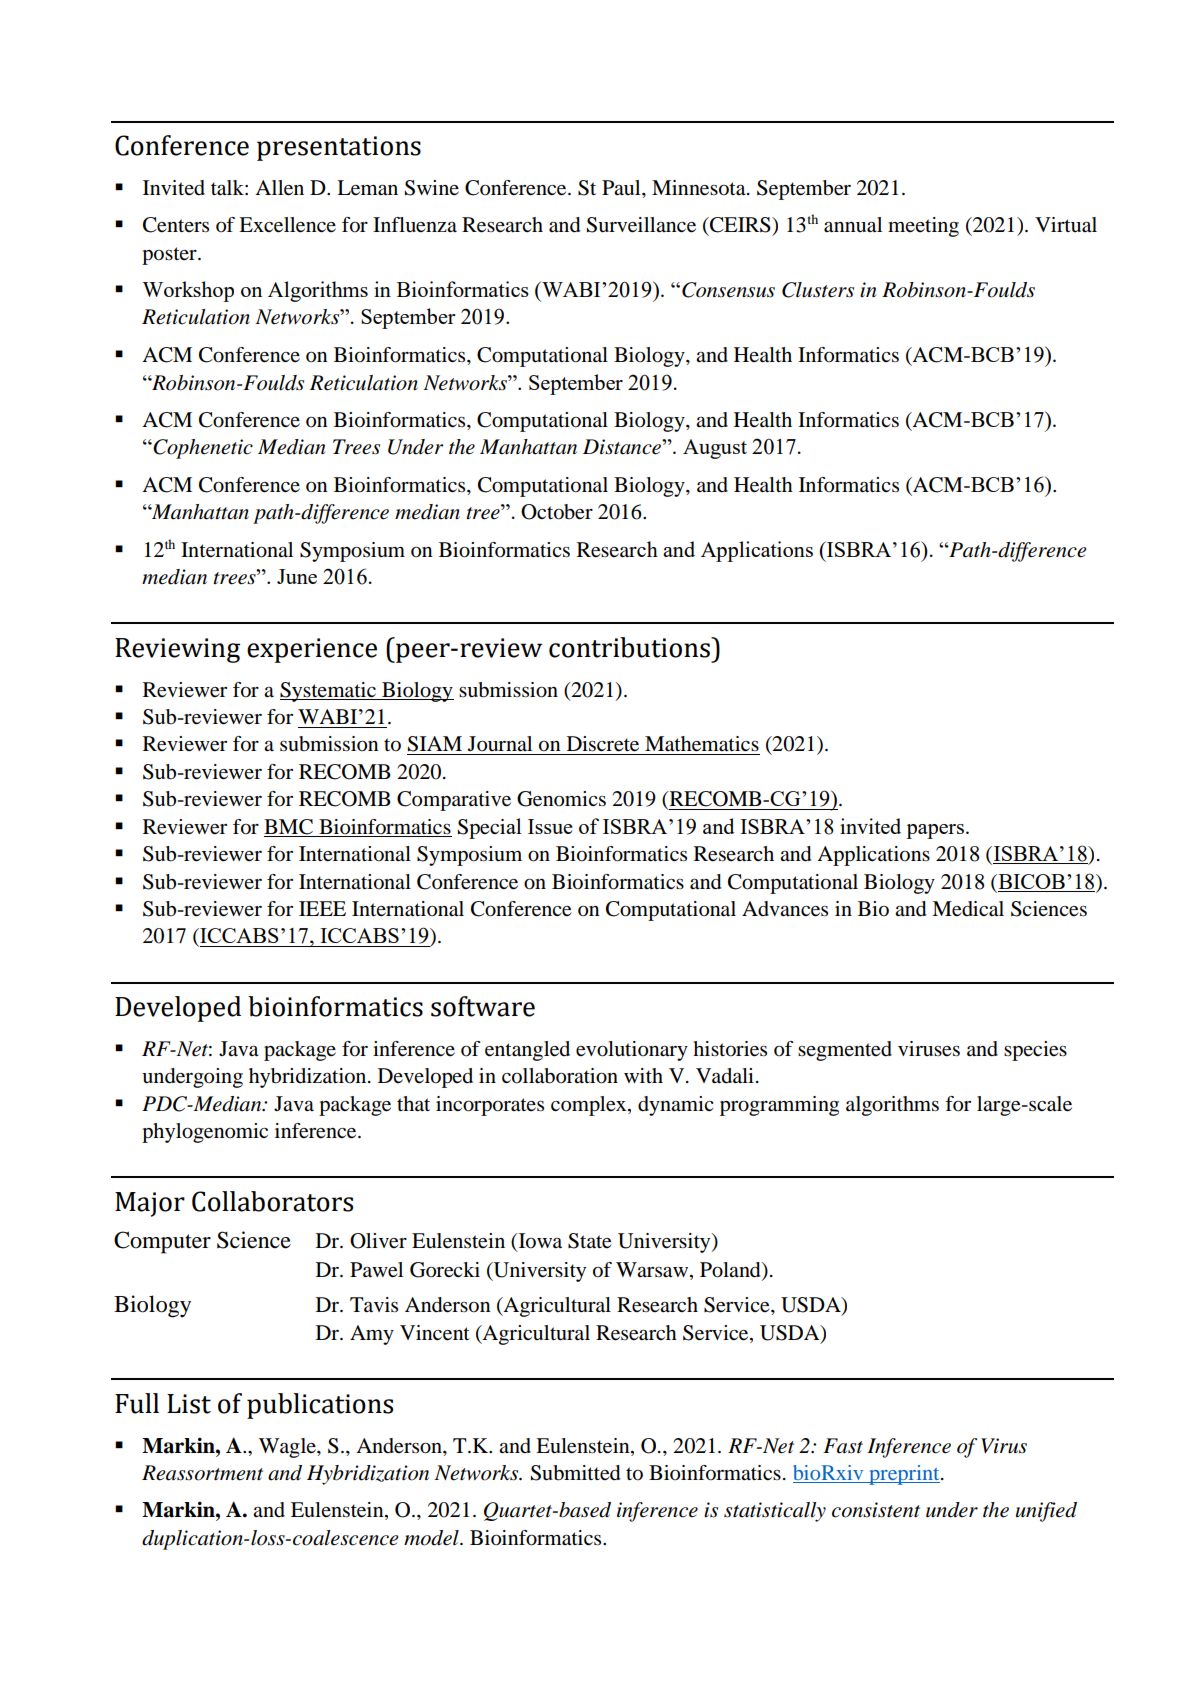 This screenshot has height=1691, width=1196. Describe the element at coordinates (312, 650) in the screenshot. I see `experience` at that location.
